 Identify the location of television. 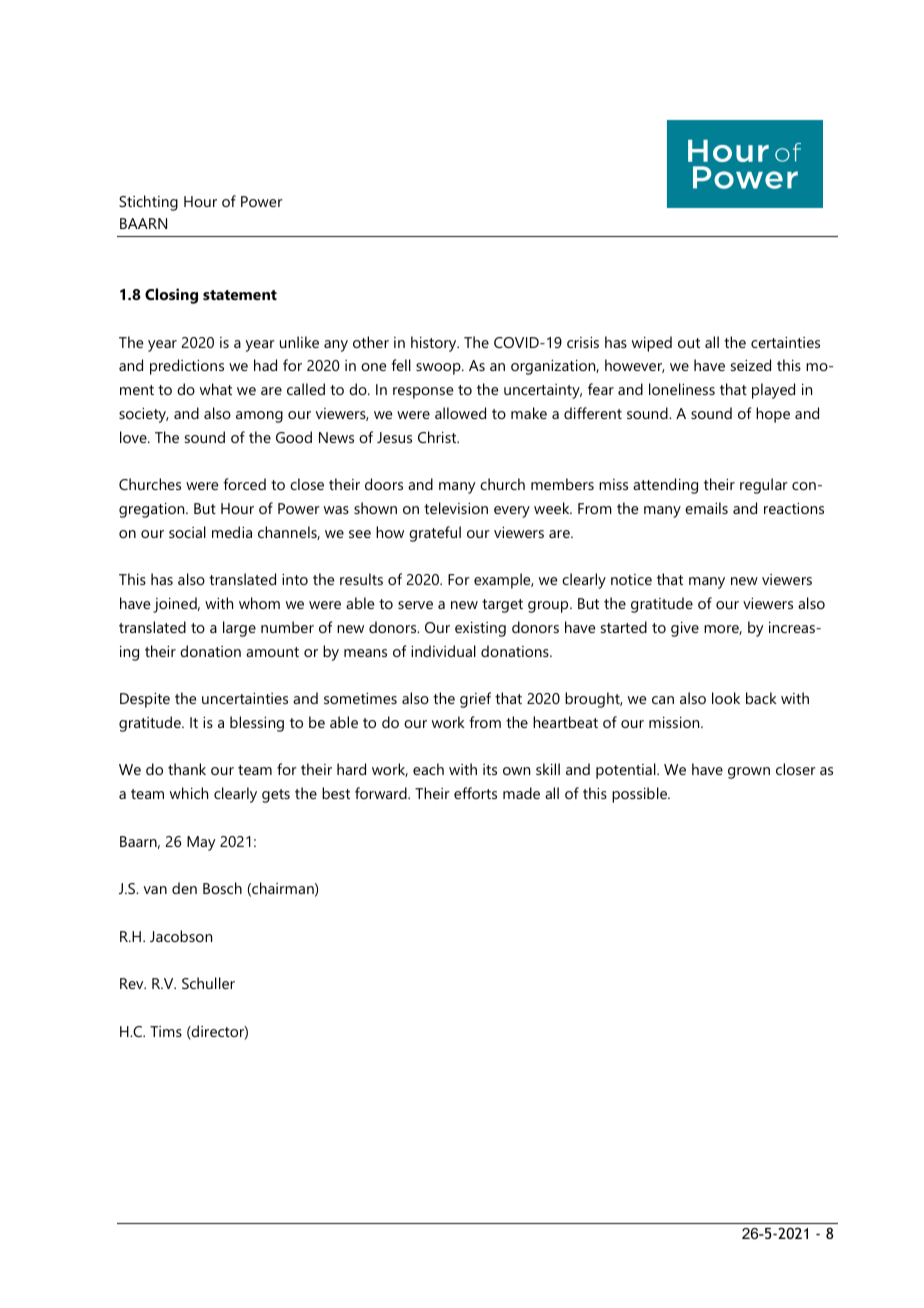
(456, 508).
